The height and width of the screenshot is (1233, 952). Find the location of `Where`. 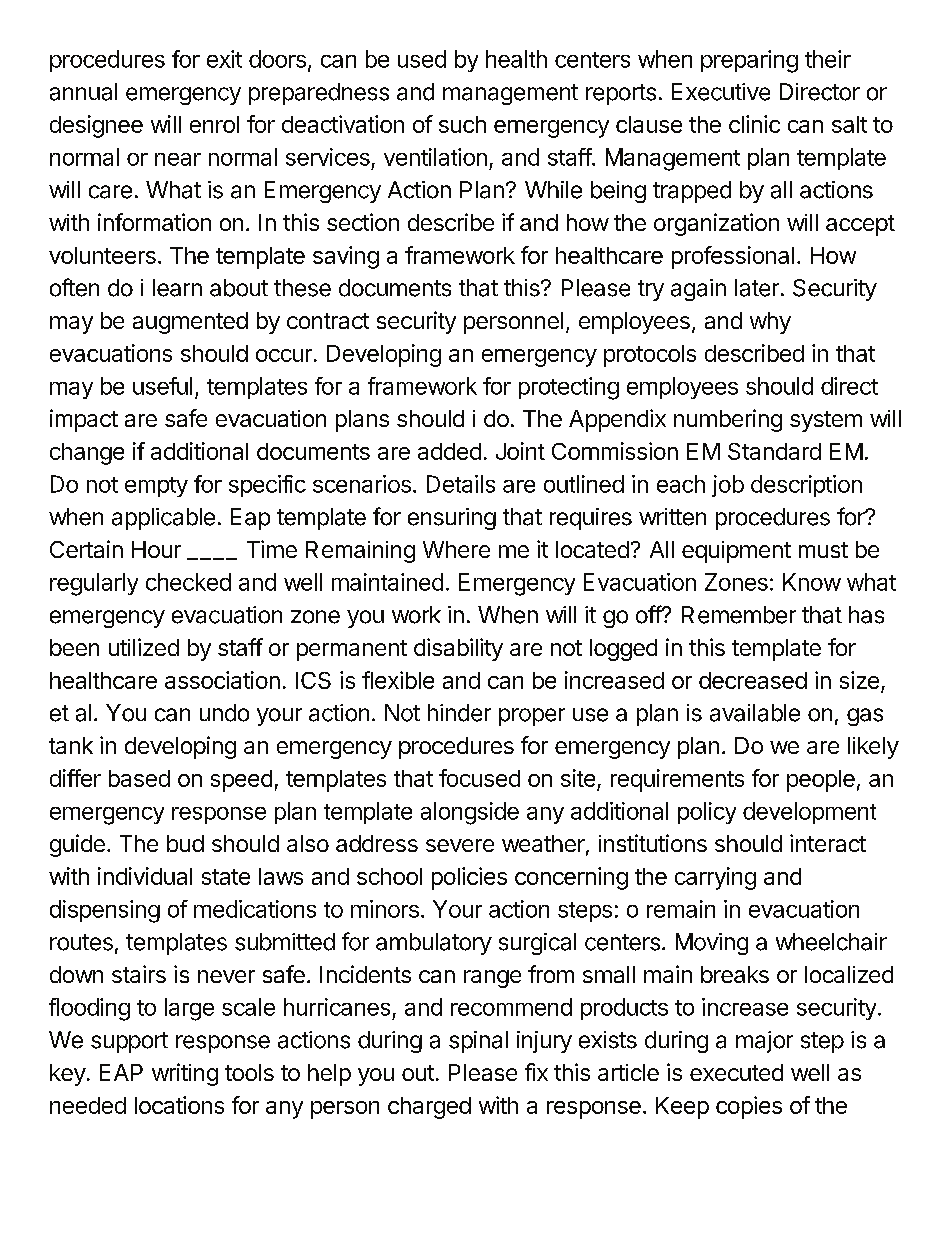

Where is located at coordinates (456, 549).
